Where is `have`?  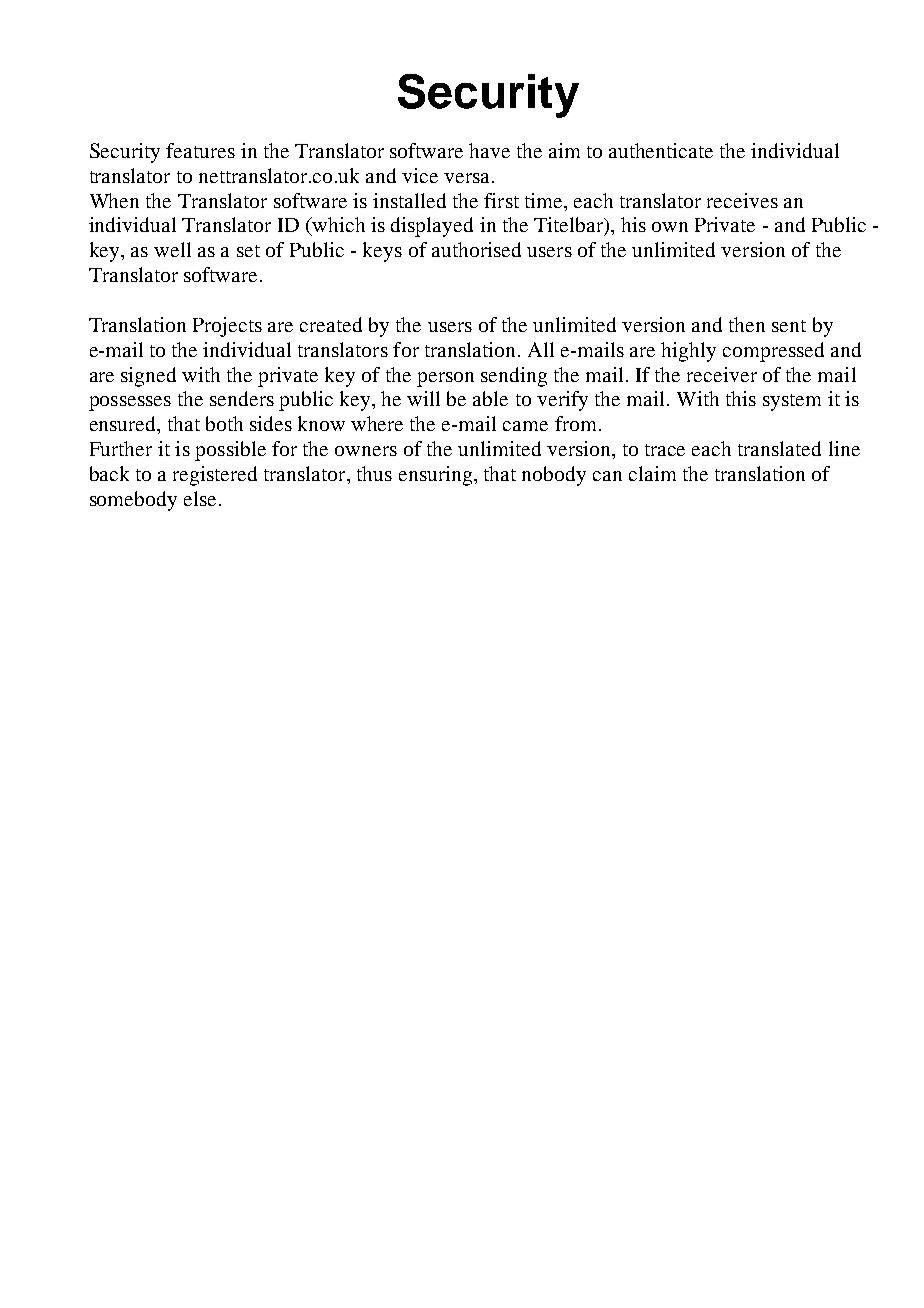 have is located at coordinates (489, 150).
